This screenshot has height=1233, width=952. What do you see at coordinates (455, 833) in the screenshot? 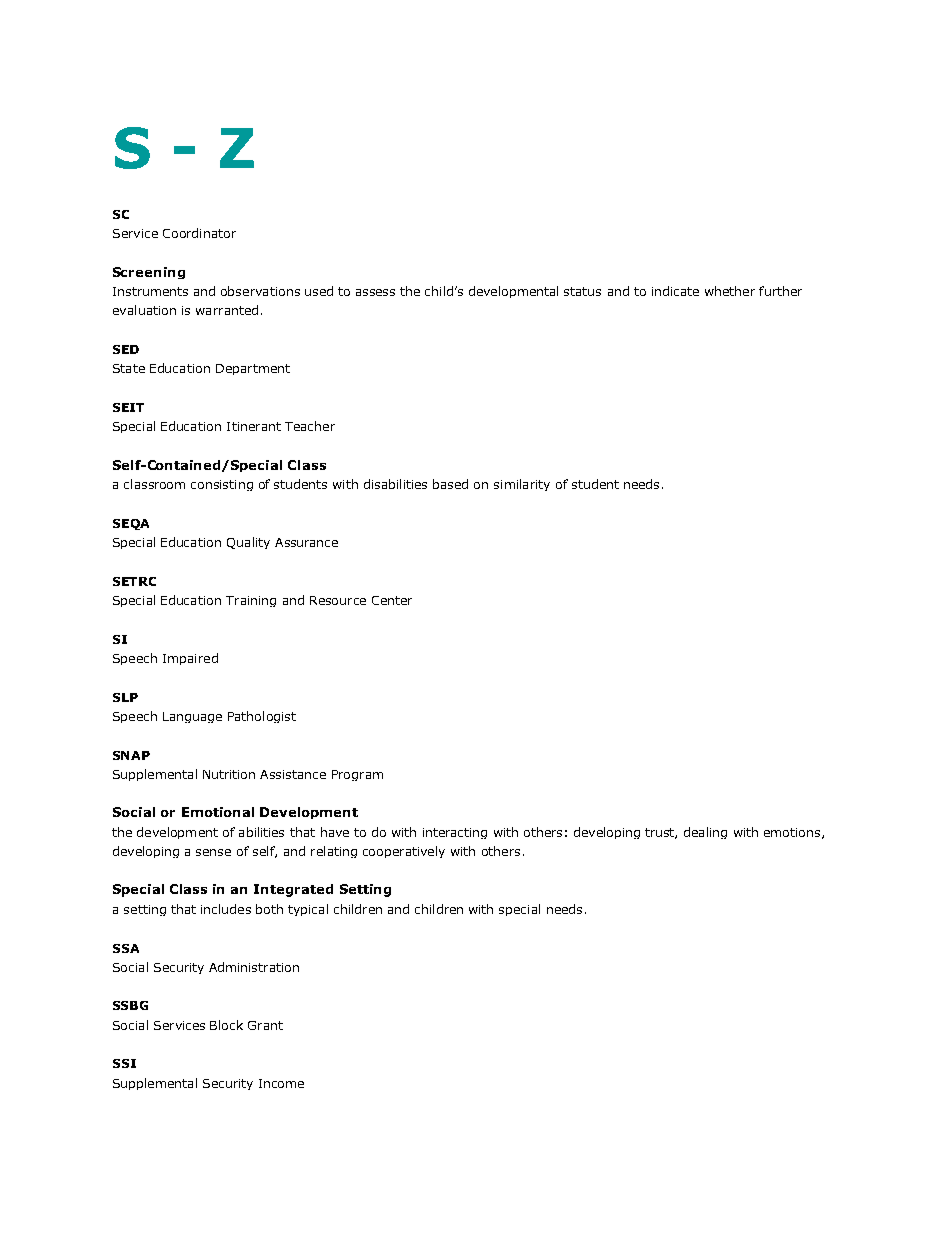
I see `interacting` at bounding box center [455, 833].
